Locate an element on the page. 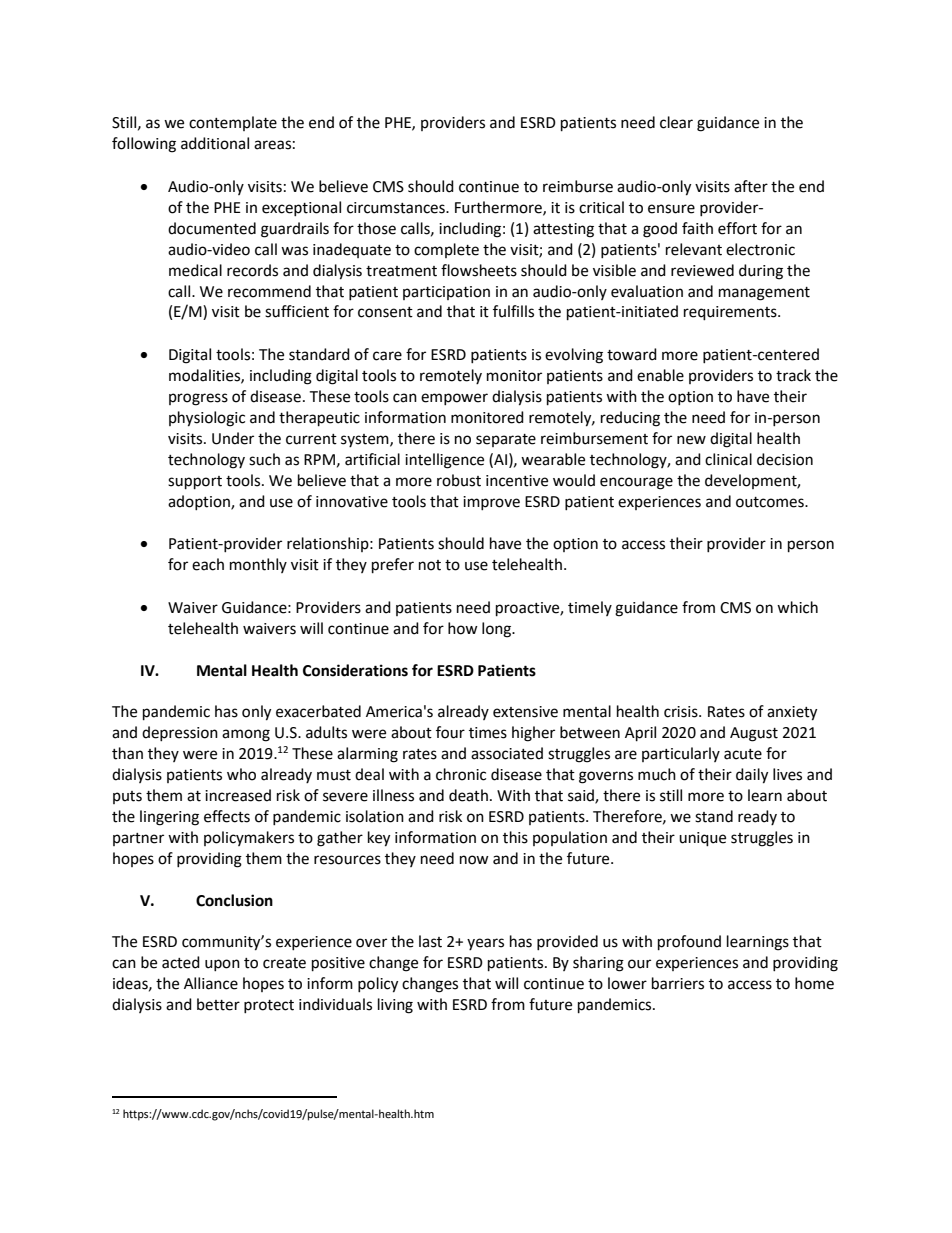  empower is located at coordinates (454, 399).
